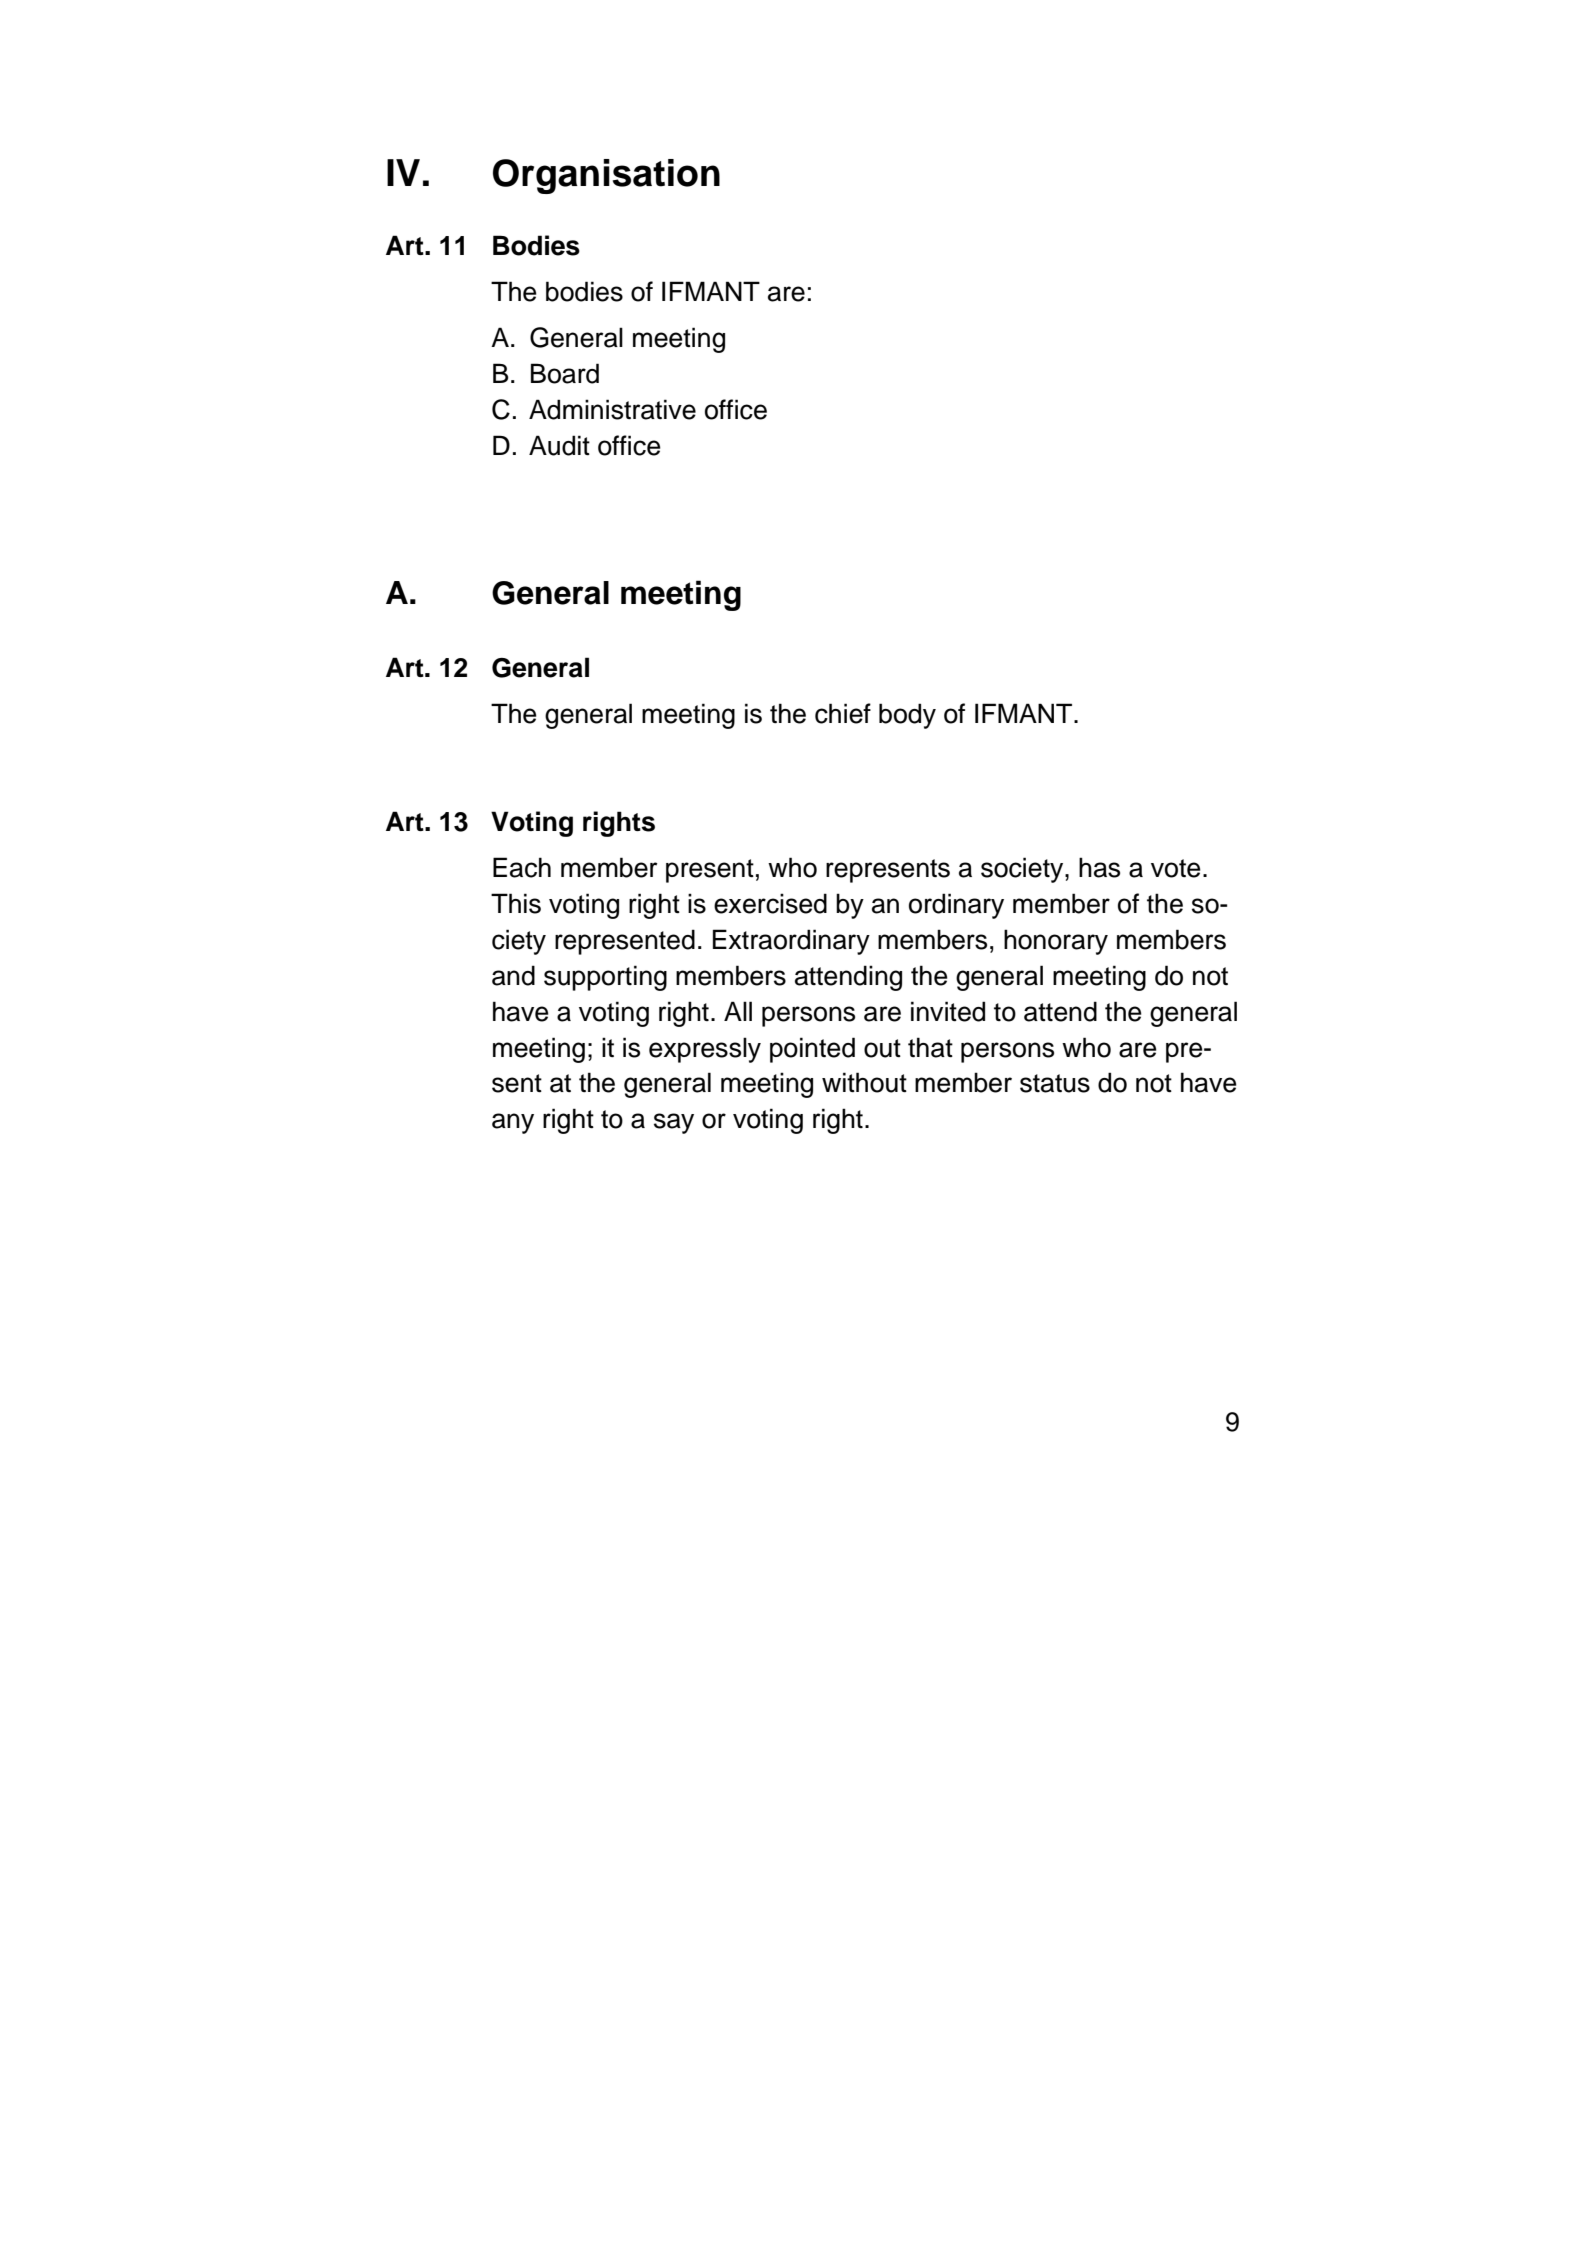  I want to click on has, so click(1099, 867).
